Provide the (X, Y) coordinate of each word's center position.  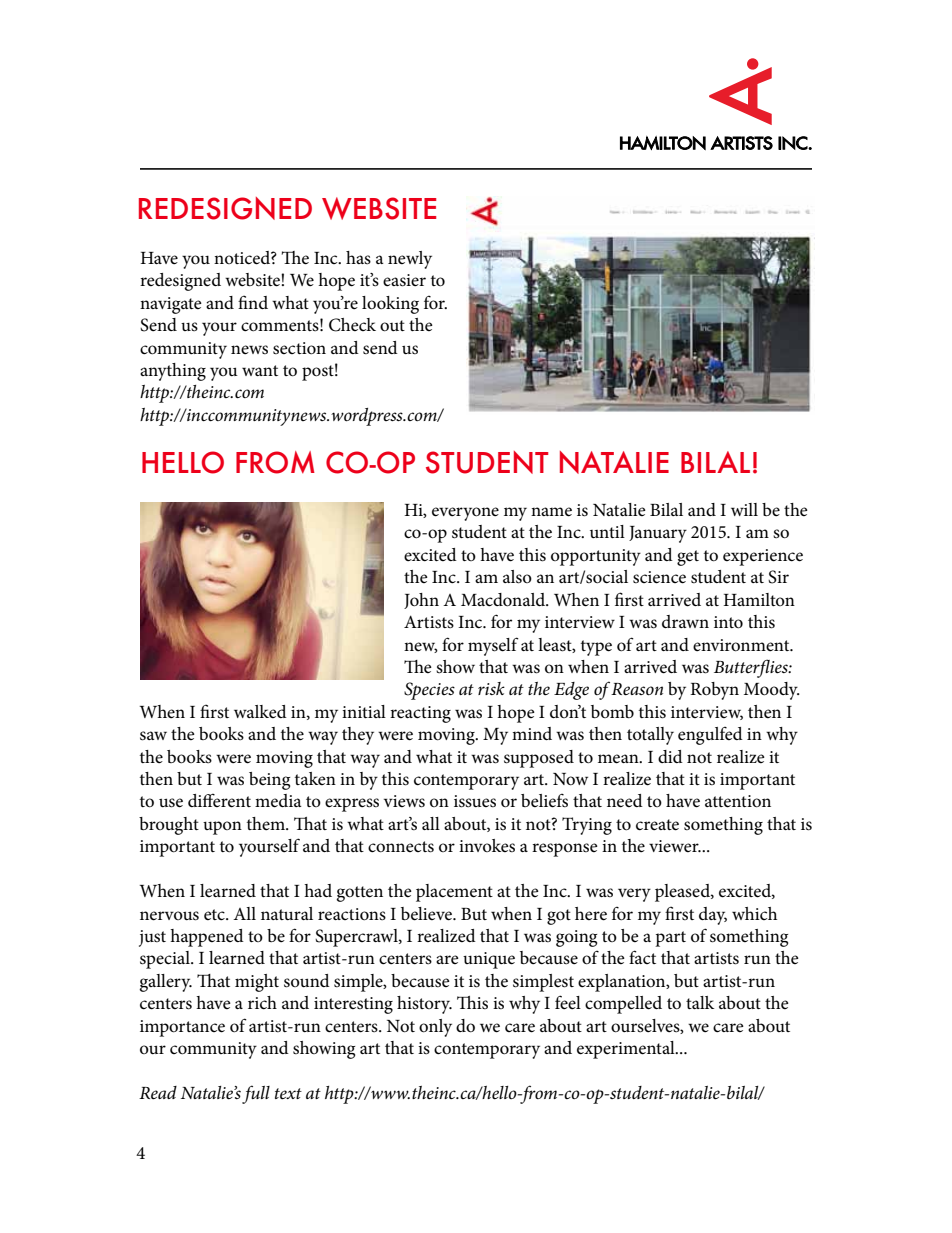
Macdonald (504, 600)
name (551, 512)
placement (454, 893)
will (744, 509)
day (713, 916)
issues (475, 801)
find (253, 302)
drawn (685, 621)
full (256, 1094)
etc (215, 915)
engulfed (710, 736)
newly (410, 260)
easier (404, 280)
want (260, 370)
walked (260, 711)
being (269, 781)
